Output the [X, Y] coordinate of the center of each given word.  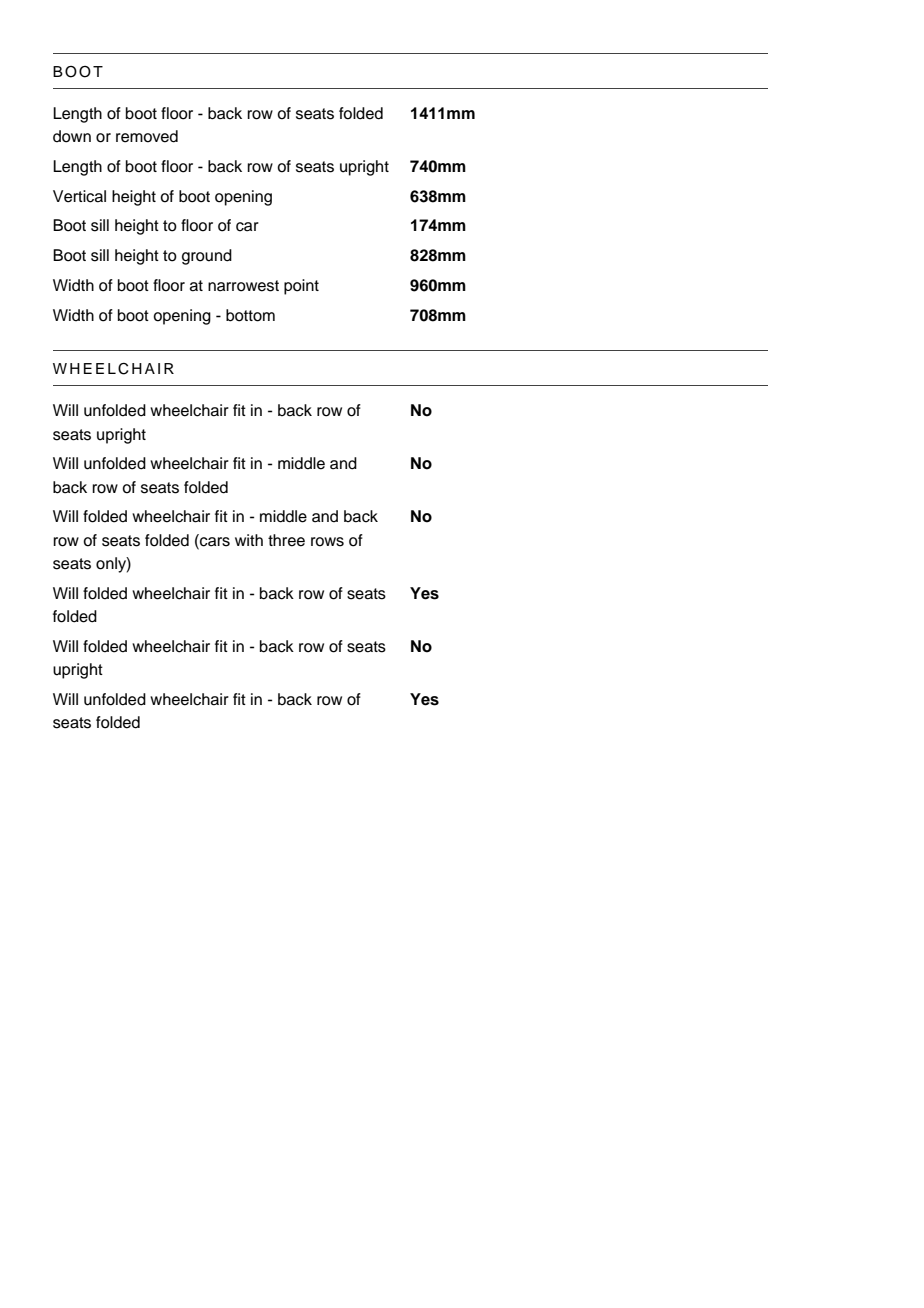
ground [207, 257]
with [249, 540]
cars [214, 540]
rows [327, 542]
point [301, 287]
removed [147, 136]
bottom [250, 315]
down [72, 136]
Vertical [79, 196]
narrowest [243, 286]
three [286, 540]
